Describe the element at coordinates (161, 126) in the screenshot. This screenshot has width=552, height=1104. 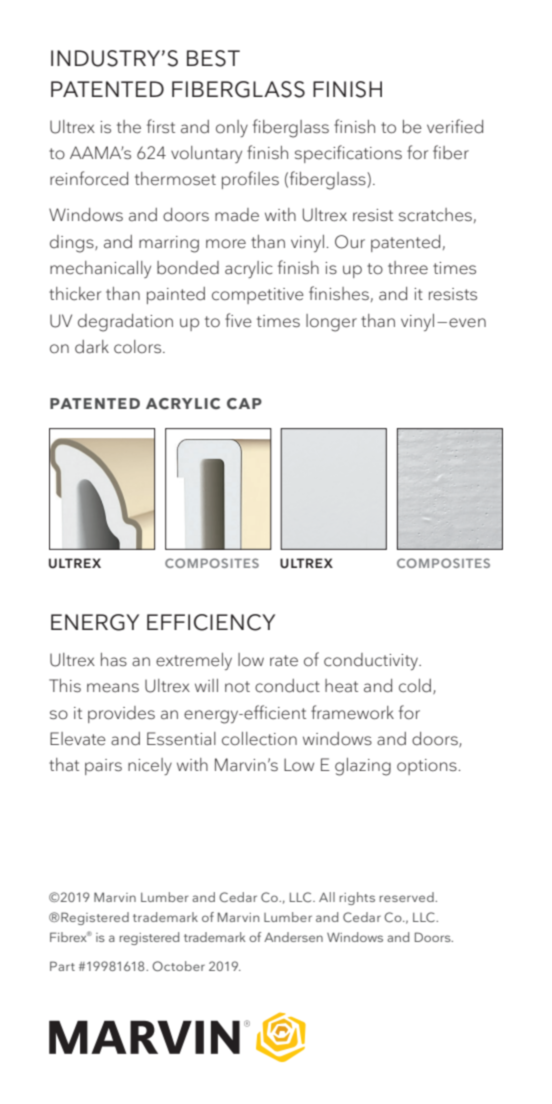
I see `first` at that location.
